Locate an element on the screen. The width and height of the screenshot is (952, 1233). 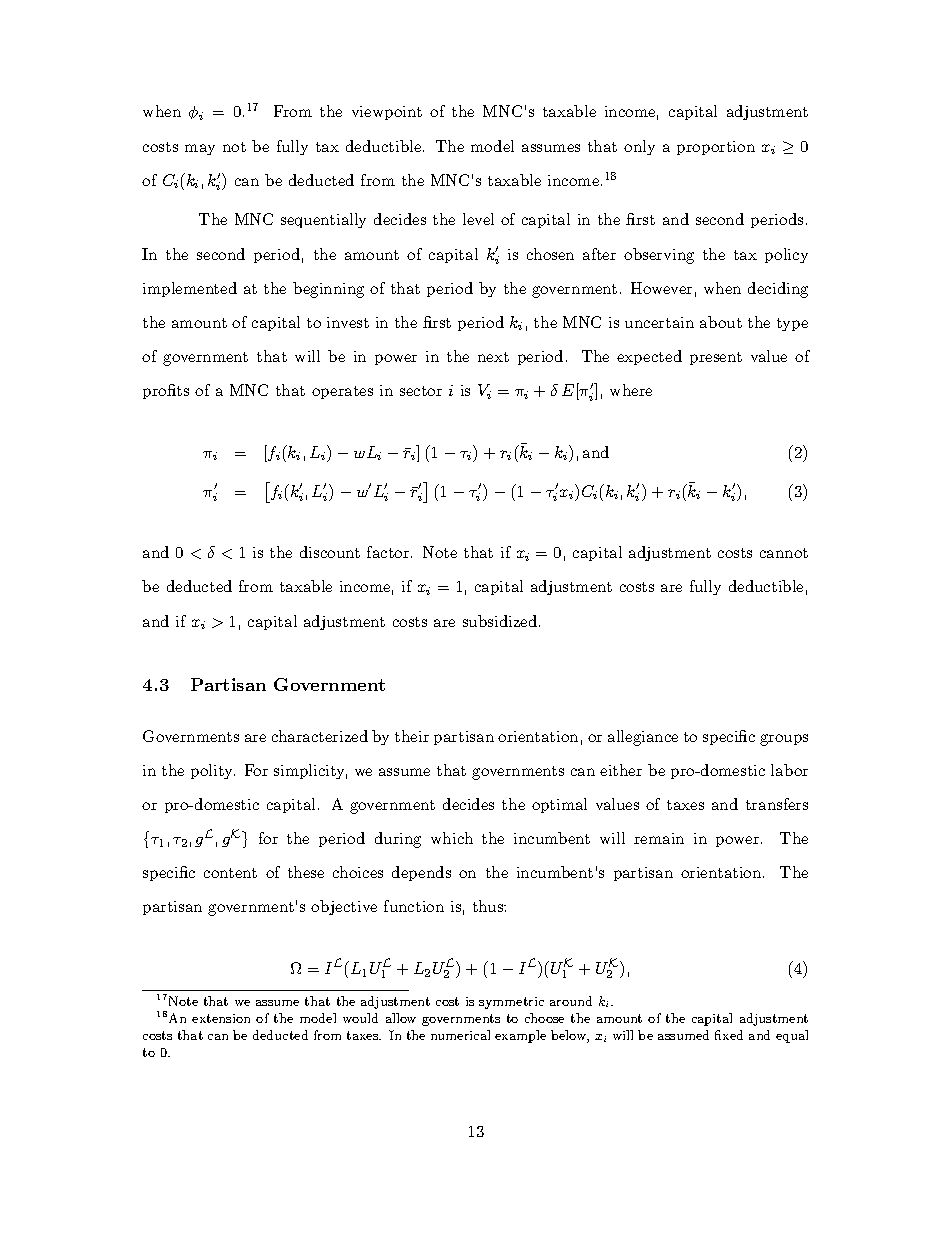
extension is located at coordinates (221, 1018).
